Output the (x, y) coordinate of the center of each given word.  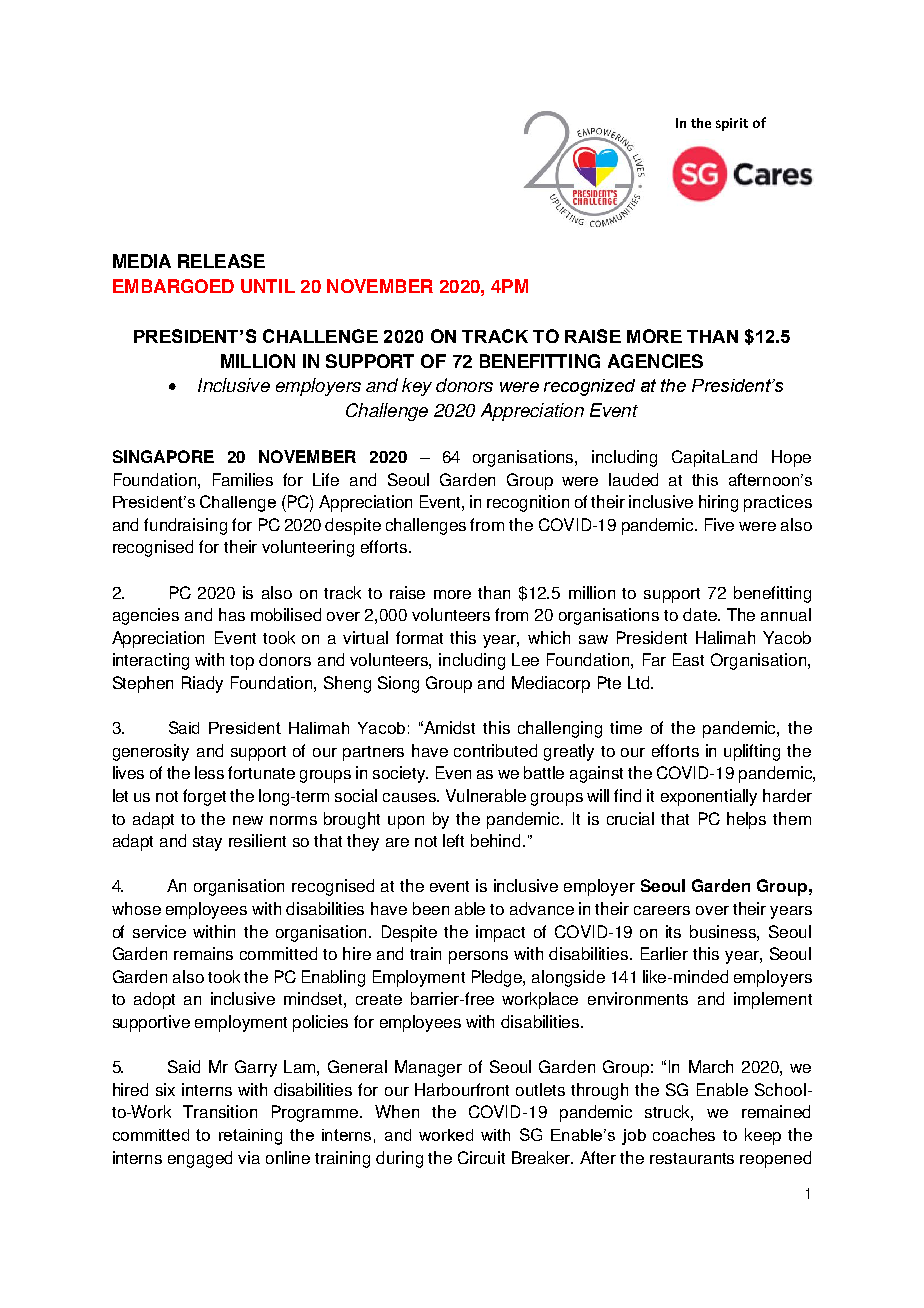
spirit (732, 124)
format (419, 637)
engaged (200, 1159)
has (232, 614)
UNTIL (268, 286)
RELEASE (221, 261)
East (688, 659)
